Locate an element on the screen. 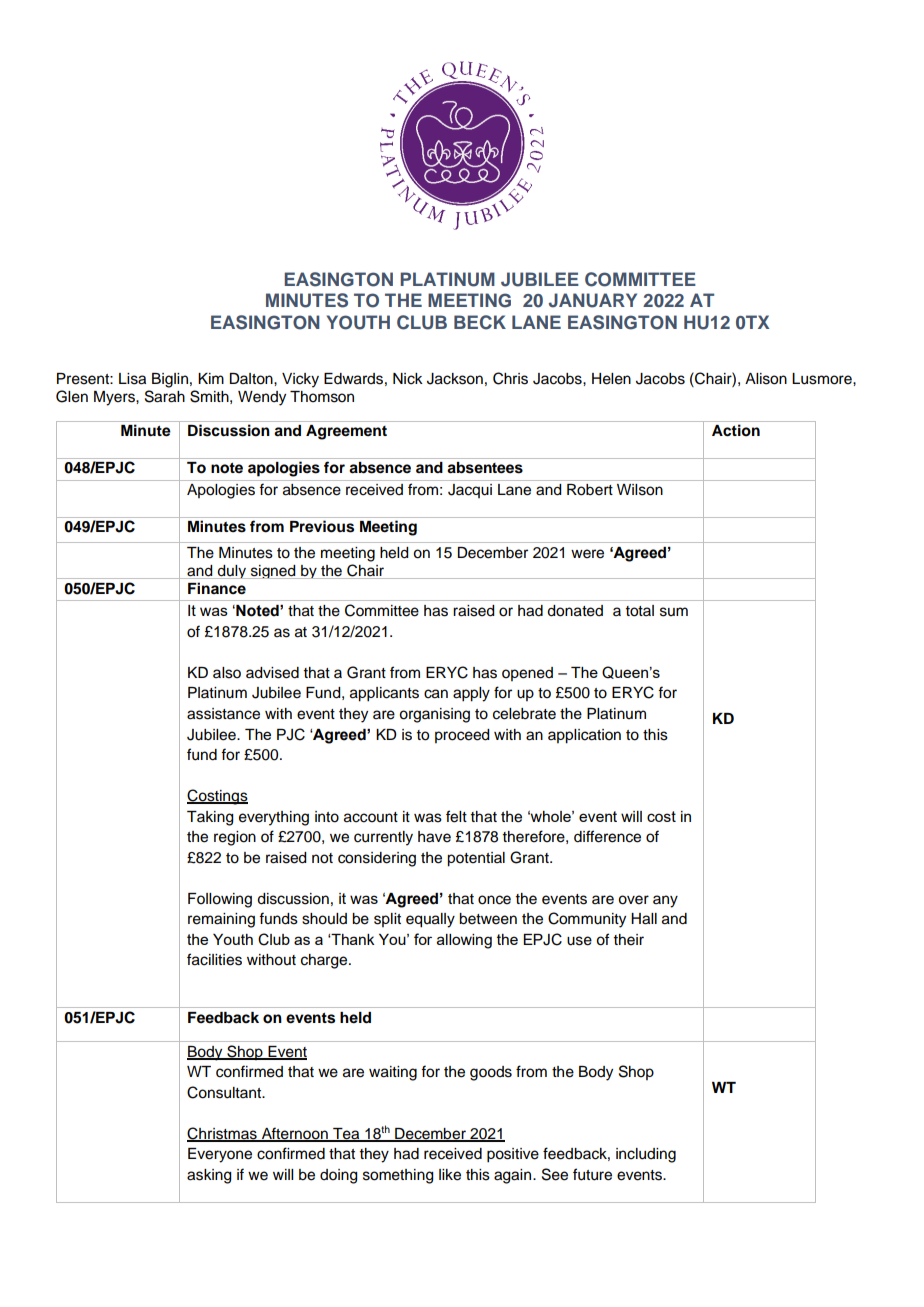  BECK is located at coordinates (480, 322).
